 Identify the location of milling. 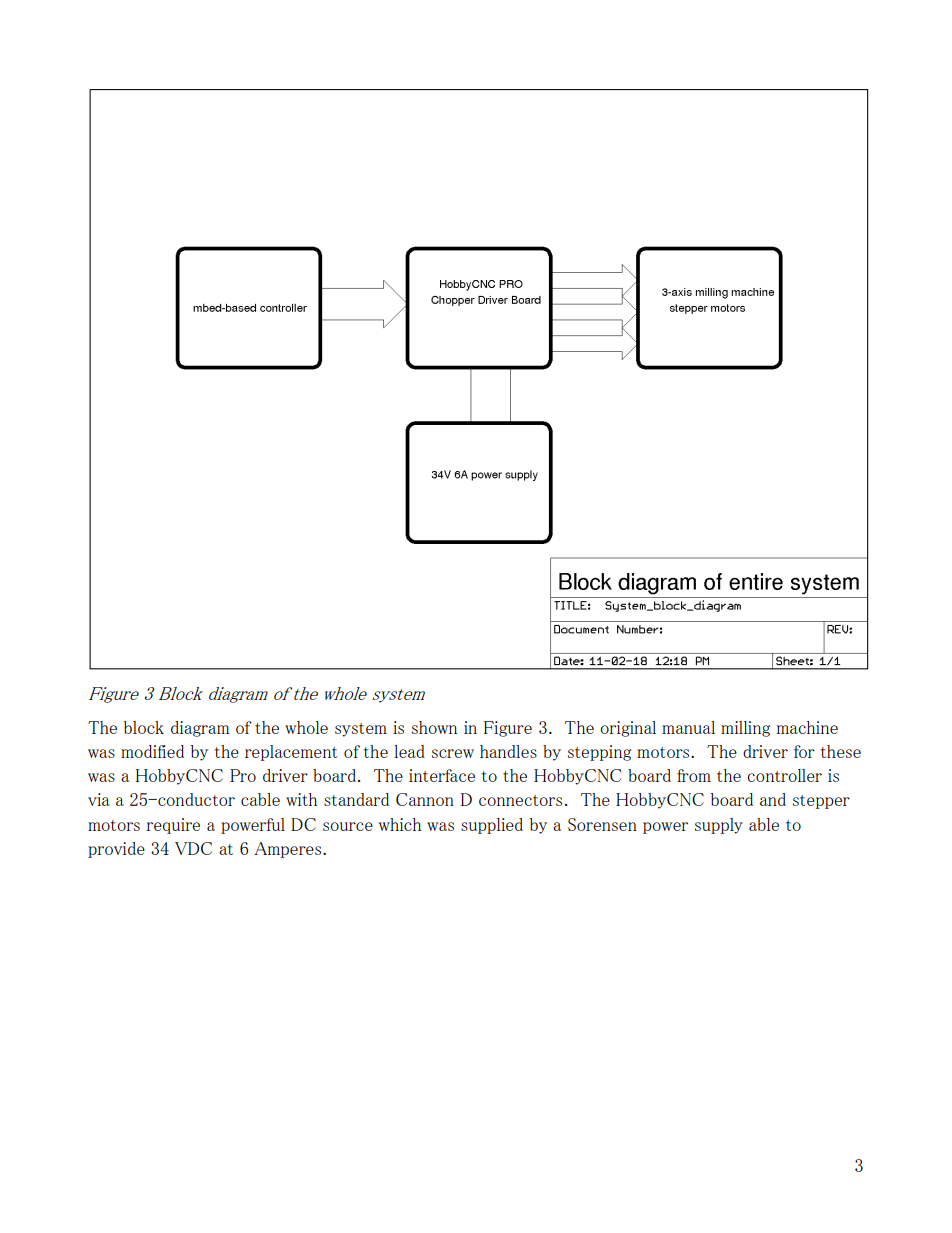
(745, 729).
